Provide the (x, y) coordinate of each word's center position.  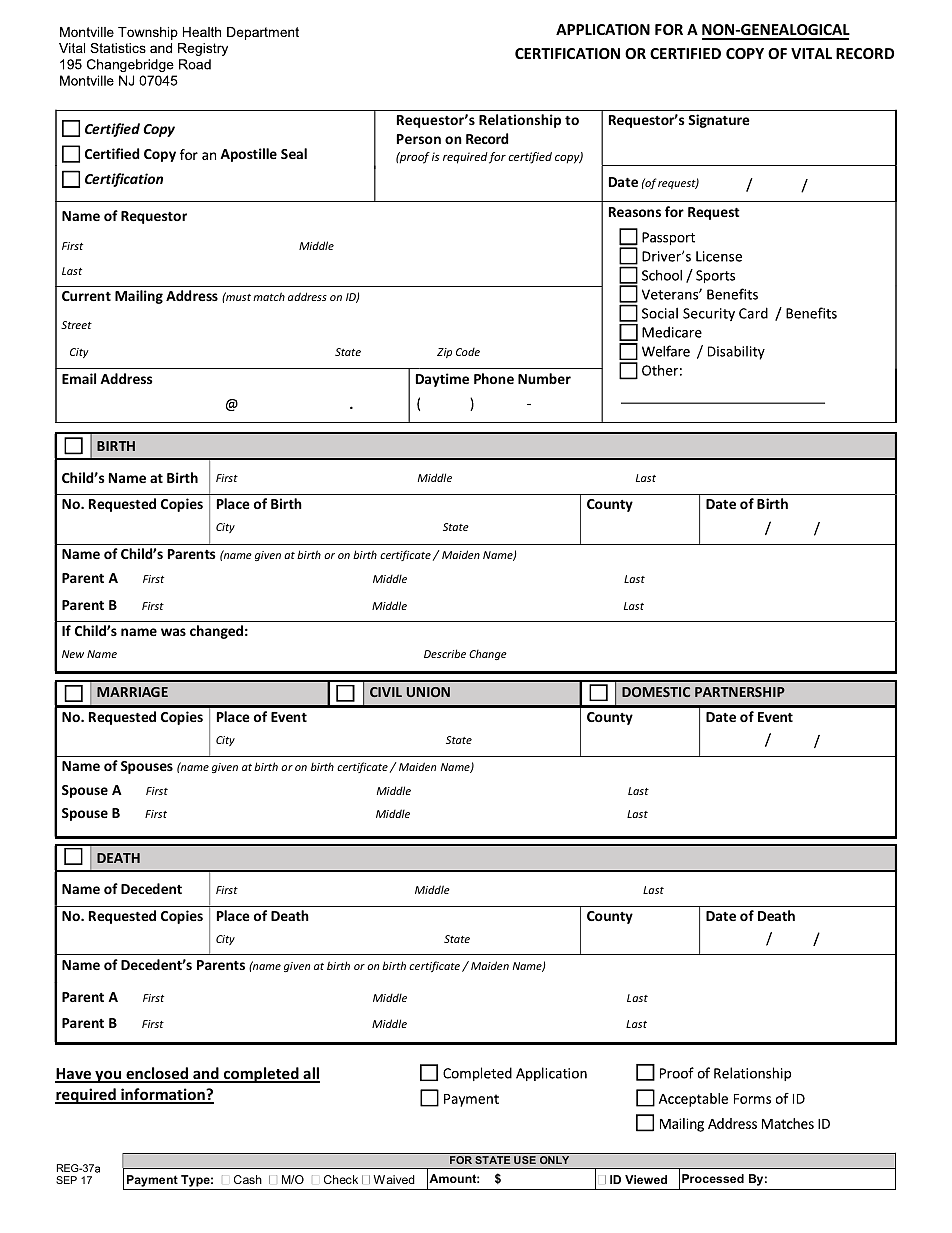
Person (419, 139)
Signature (719, 121)
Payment (152, 1181)
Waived (394, 1179)
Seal (294, 153)
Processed (713, 1178)
